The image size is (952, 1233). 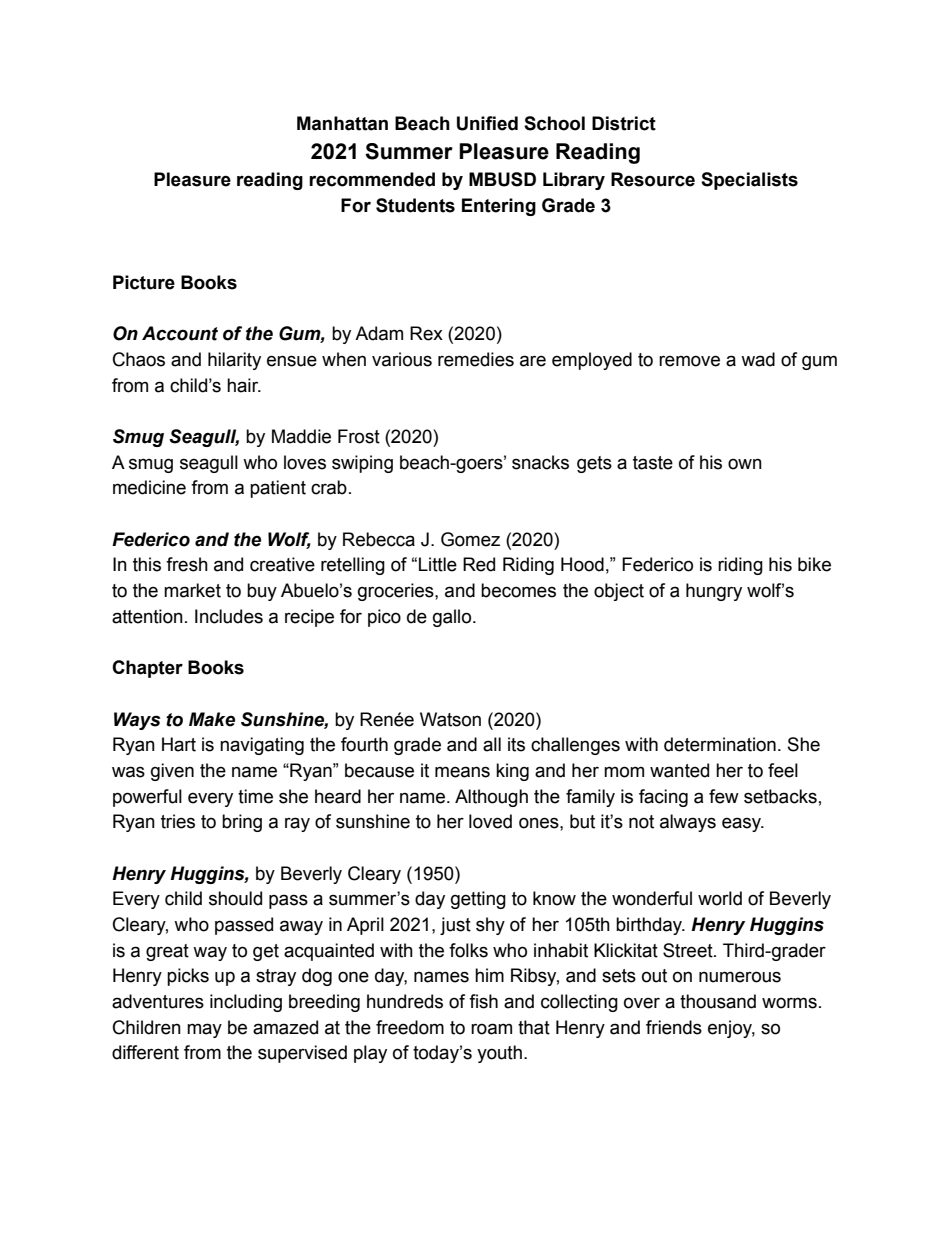 I want to click on roam, so click(x=491, y=1029).
